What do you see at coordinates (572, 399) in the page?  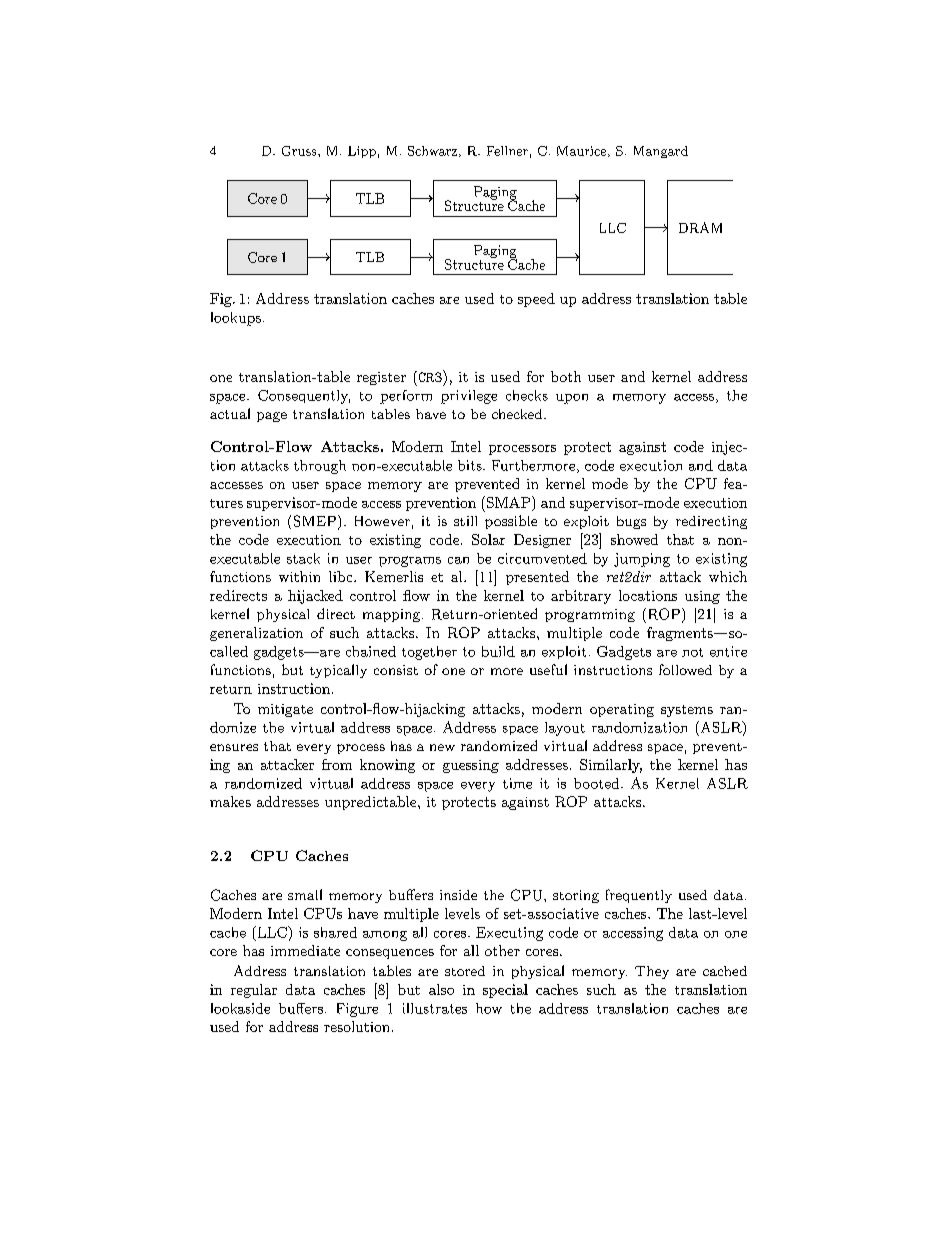 I see `upon` at bounding box center [572, 399].
